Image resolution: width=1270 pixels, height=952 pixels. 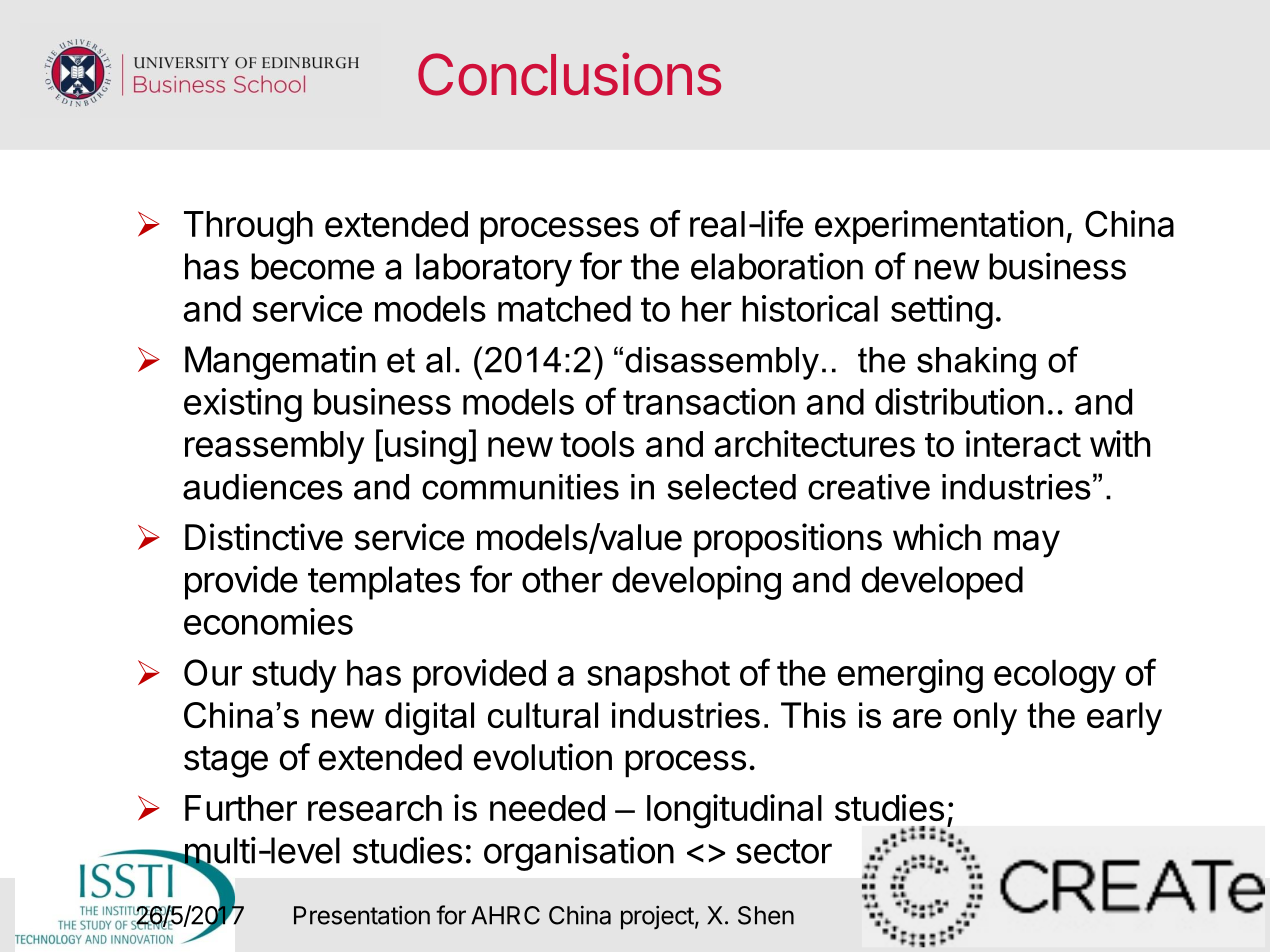 I want to click on elaboration, so click(x=777, y=266).
